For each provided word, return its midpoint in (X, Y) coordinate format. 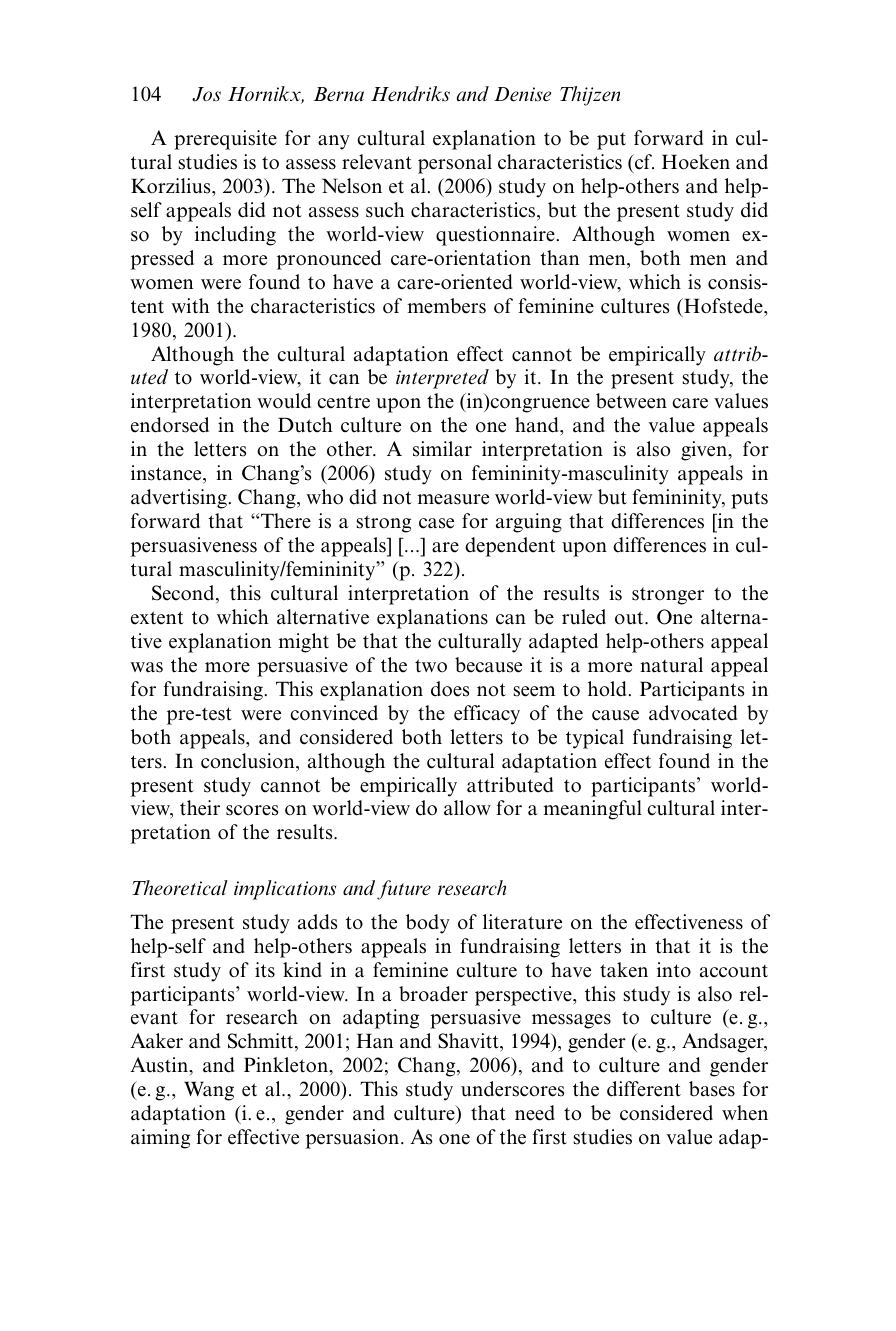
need (535, 1113)
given (705, 451)
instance (167, 473)
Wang (209, 1091)
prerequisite (225, 140)
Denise (522, 94)
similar (442, 449)
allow (467, 808)
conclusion (249, 761)
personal (455, 164)
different (644, 1089)
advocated (693, 713)
